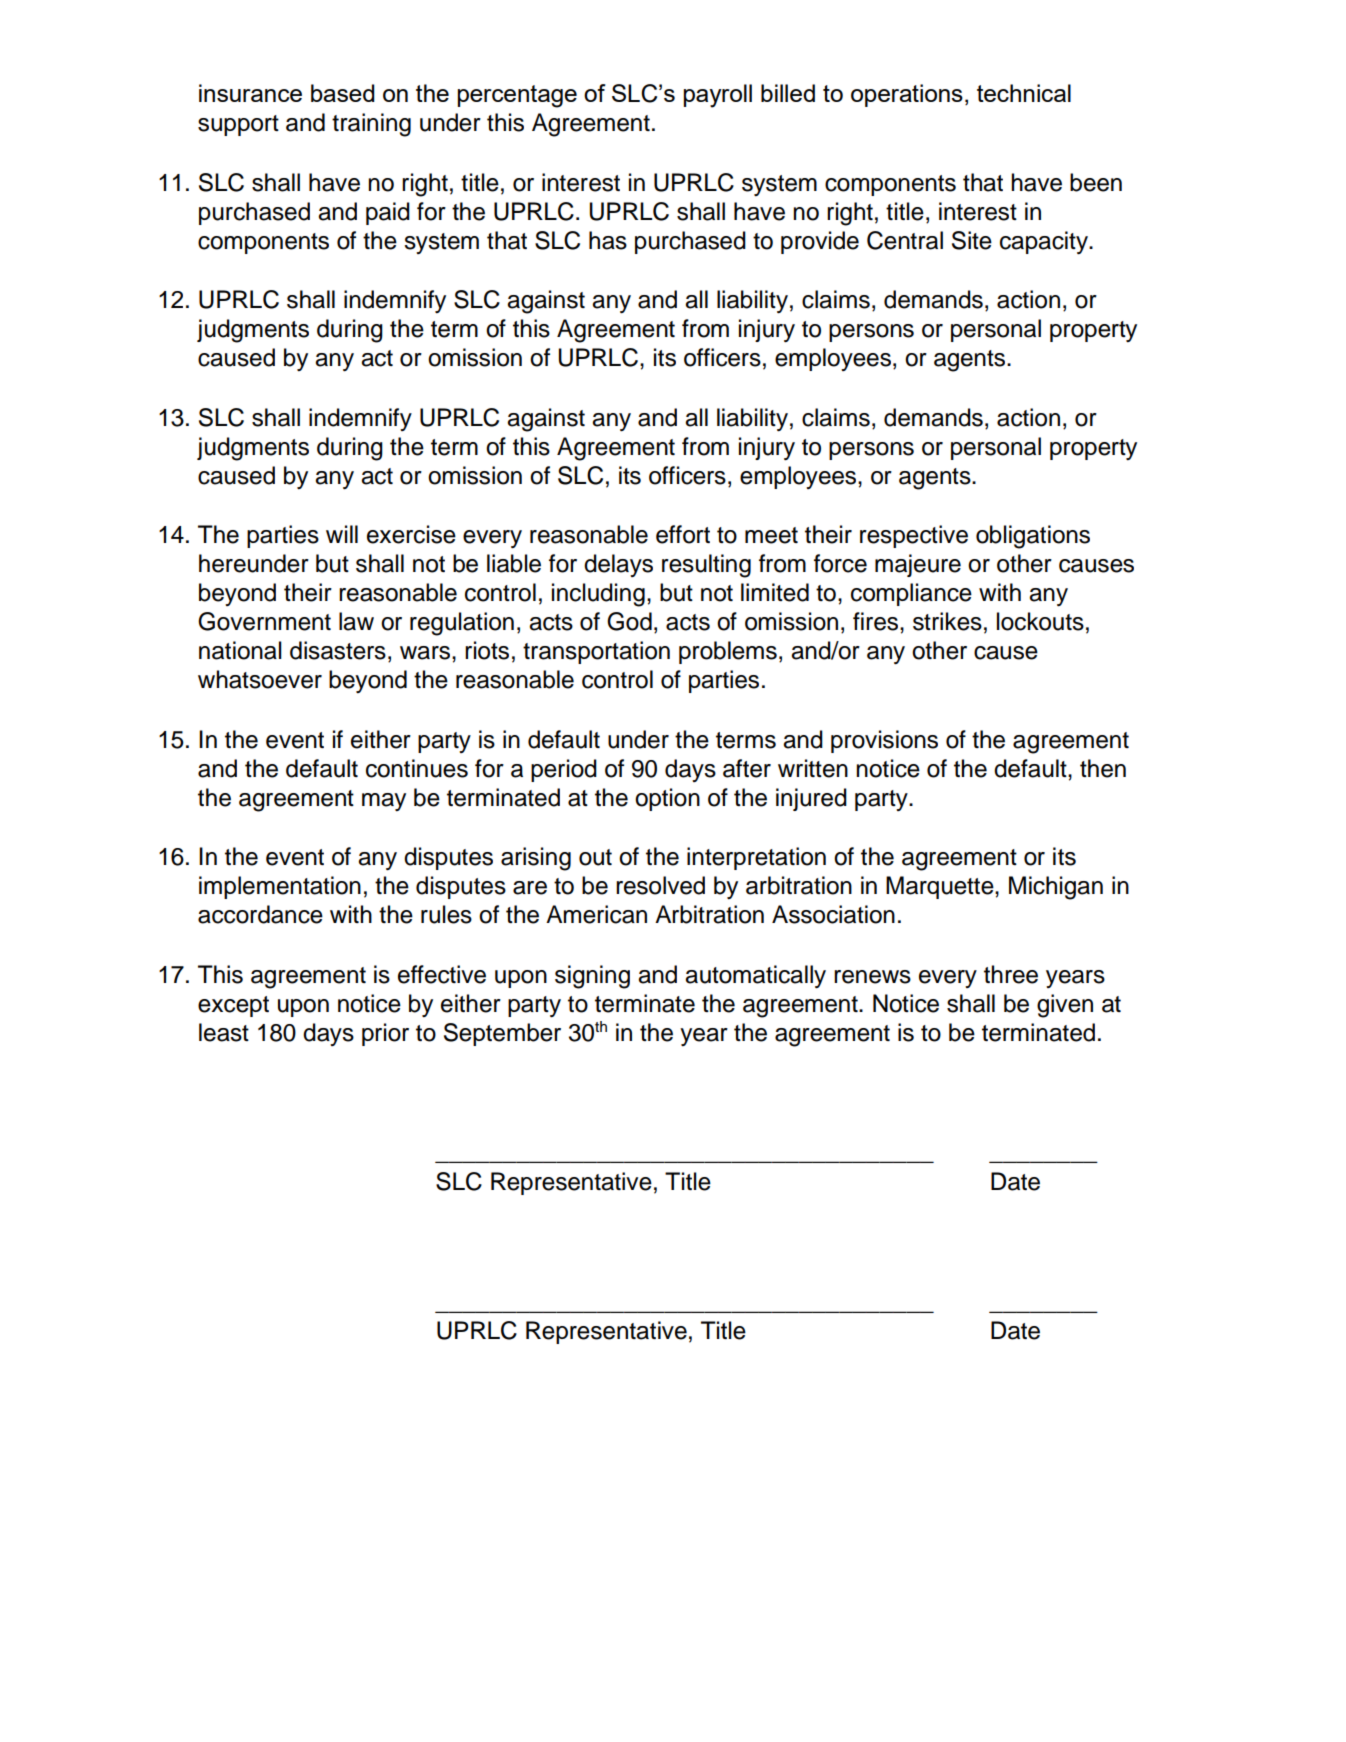 Image resolution: width=1346 pixels, height=1742 pixels. What do you see at coordinates (592, 977) in the page?
I see `signing` at bounding box center [592, 977].
